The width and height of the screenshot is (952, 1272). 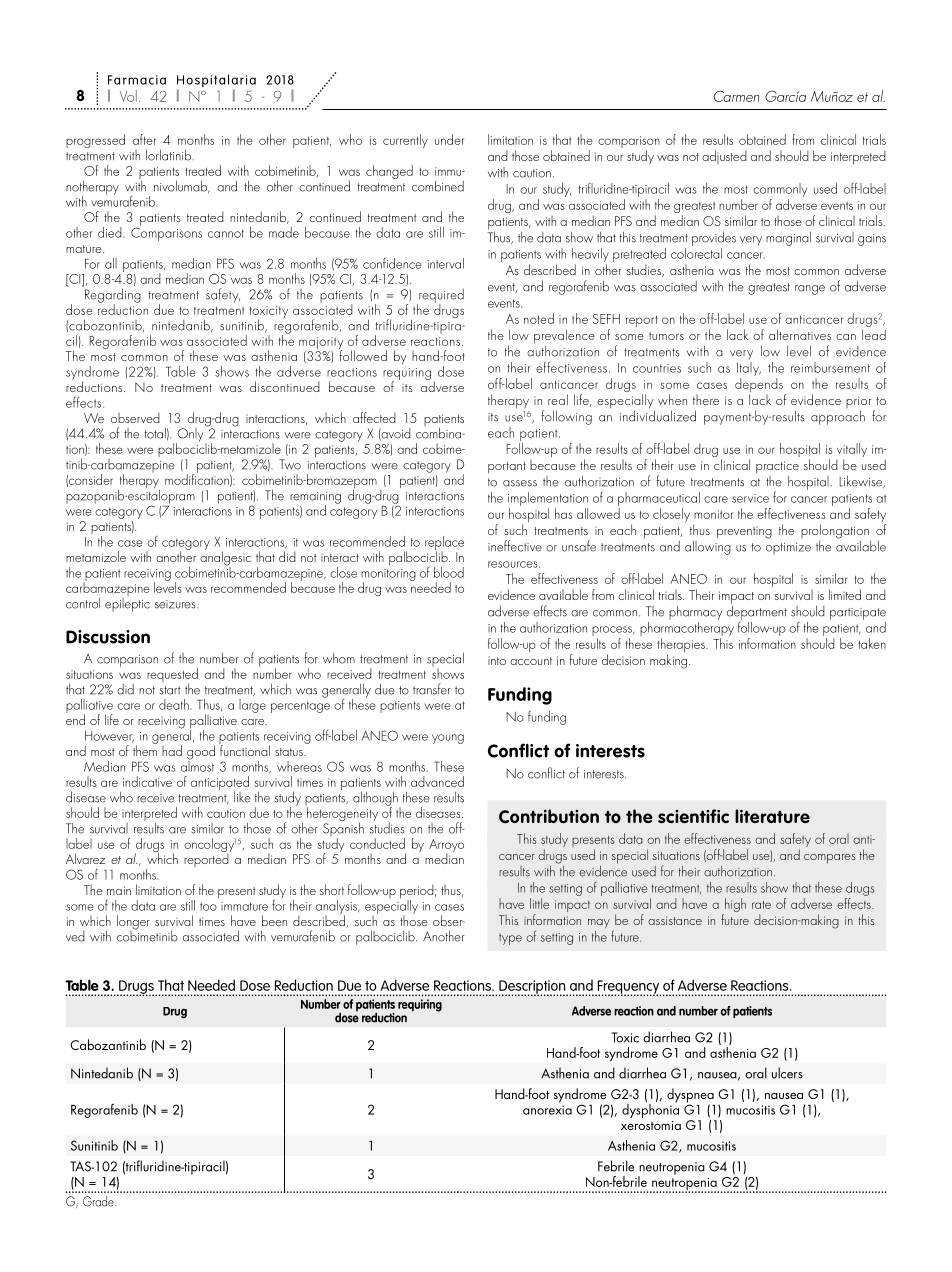 What do you see at coordinates (449, 139) in the screenshot?
I see `under` at bounding box center [449, 139].
